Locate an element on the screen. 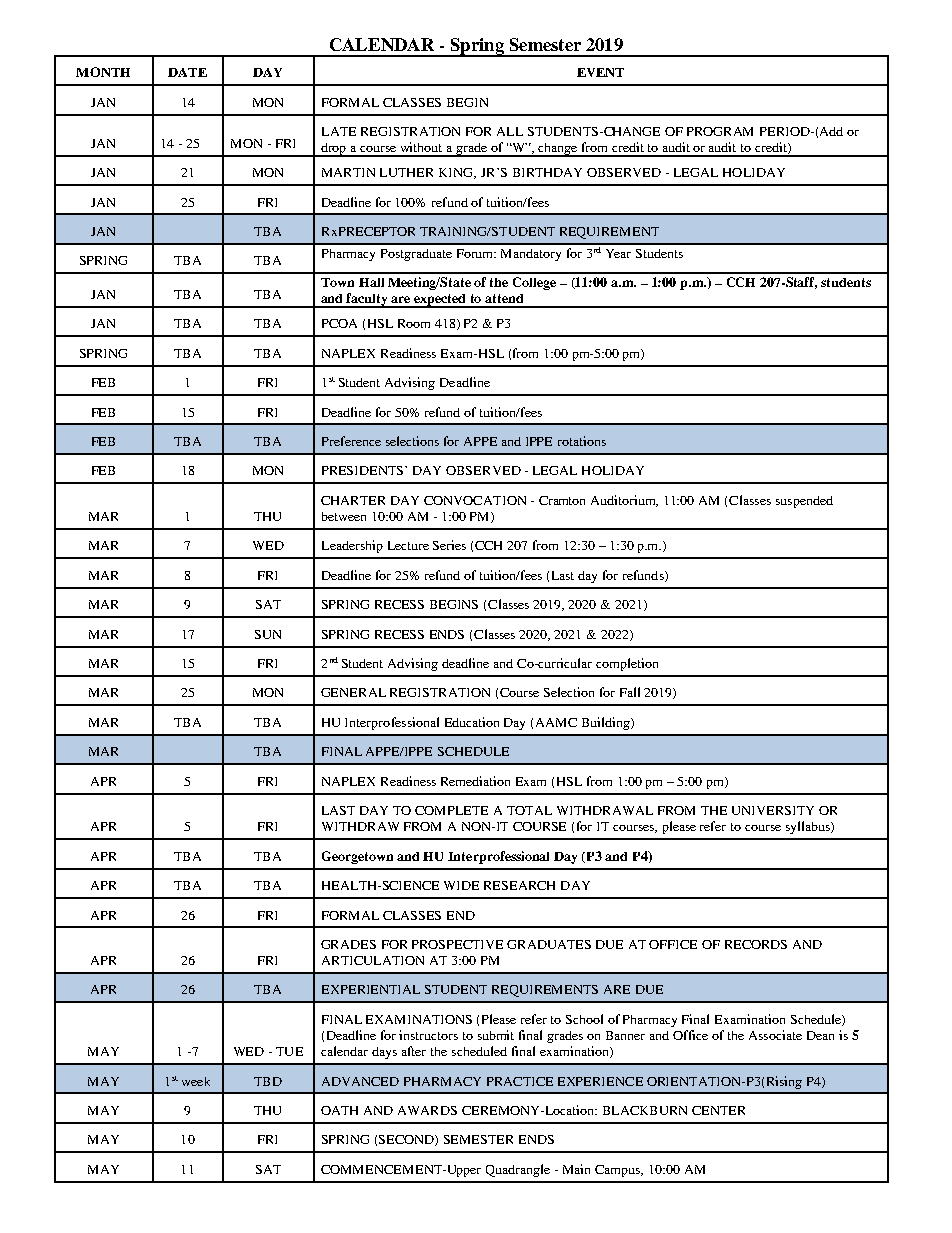 Image resolution: width=952 pixels, height=1233 pixels. Series is located at coordinates (449, 545).
